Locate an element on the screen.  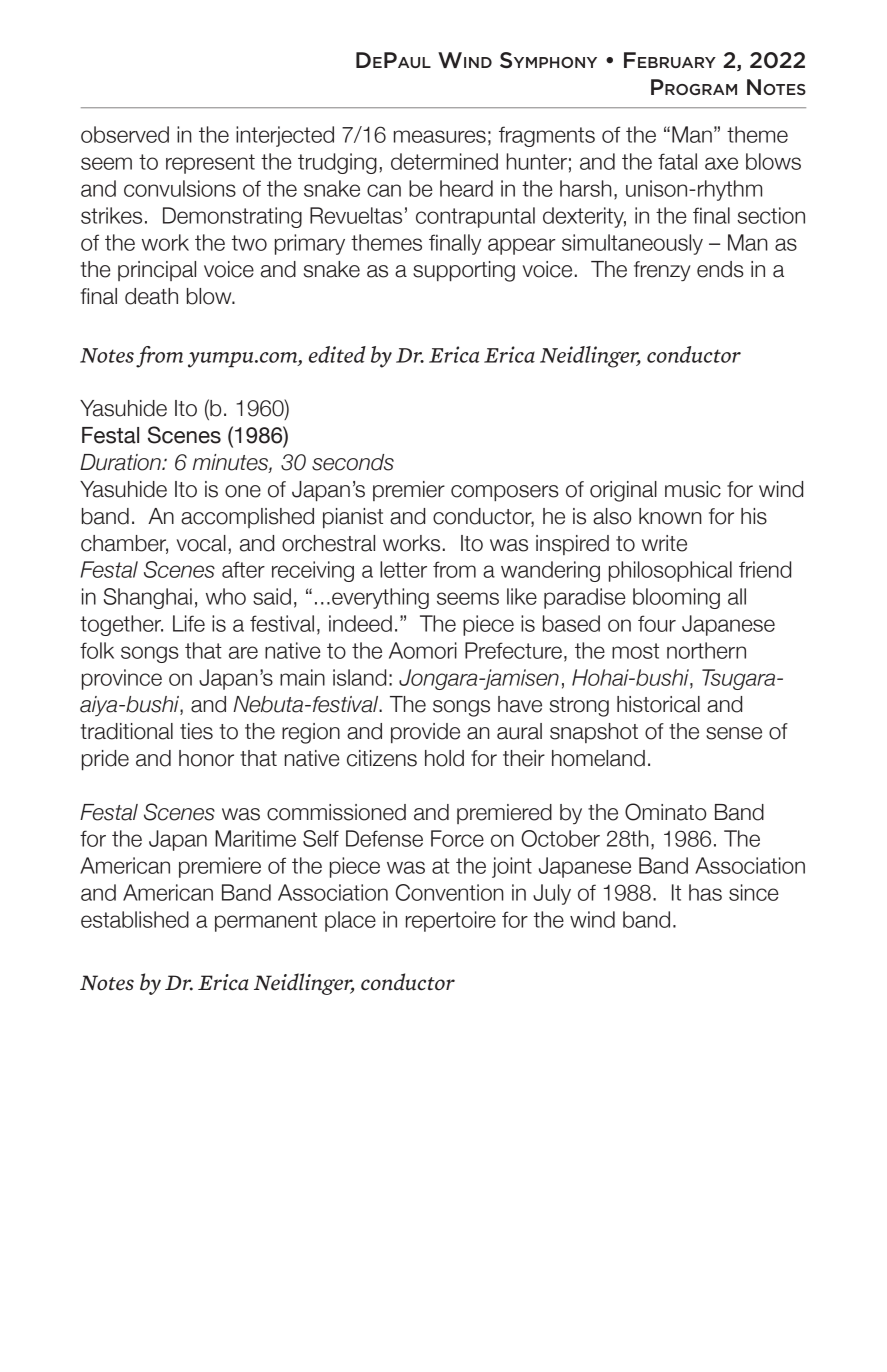
fatal is located at coordinates (677, 161).
